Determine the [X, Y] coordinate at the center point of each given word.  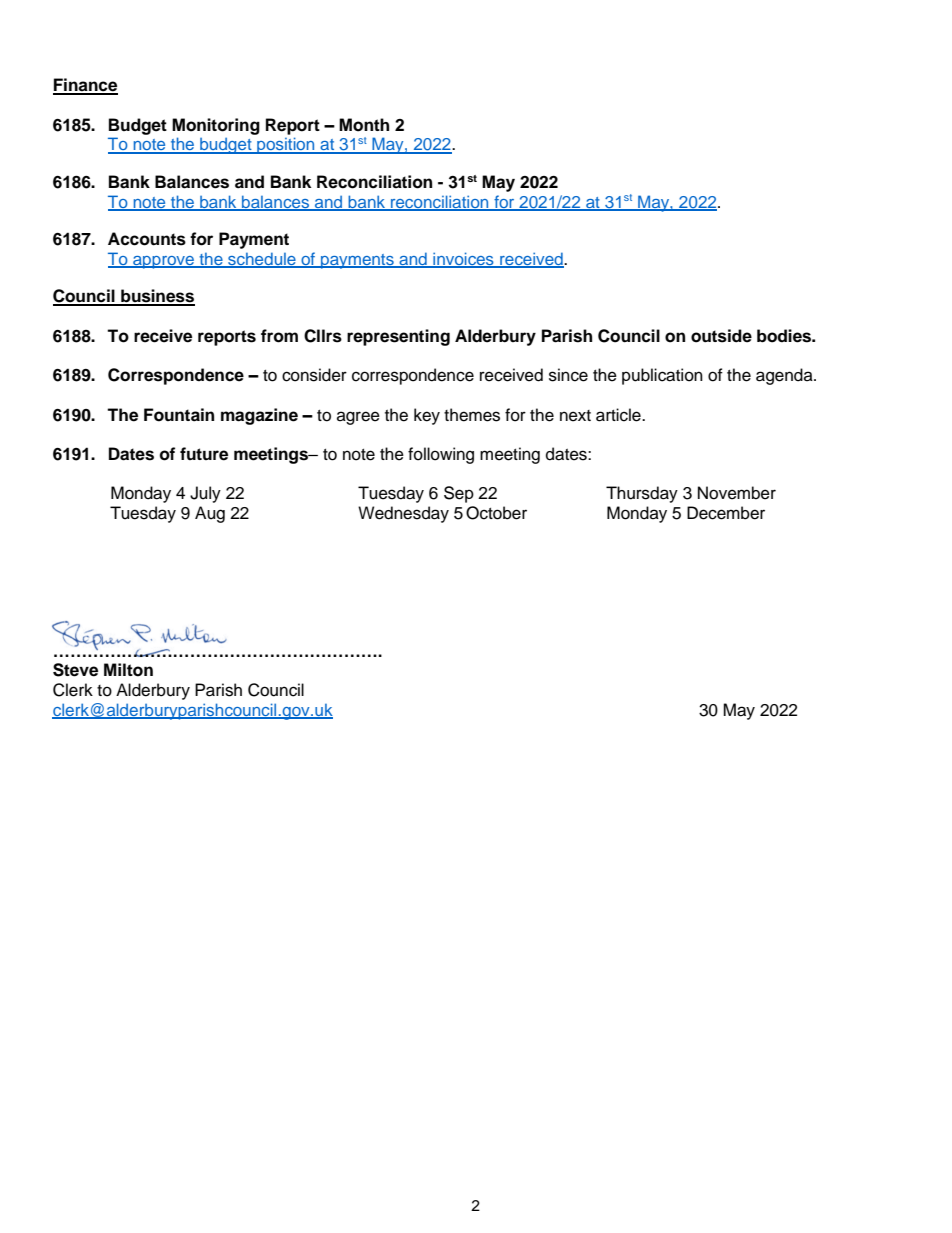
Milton [128, 670]
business [157, 297]
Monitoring [216, 126]
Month [364, 125]
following [441, 455]
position [286, 145]
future [204, 454]
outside [721, 336]
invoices [463, 260]
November [737, 493]
